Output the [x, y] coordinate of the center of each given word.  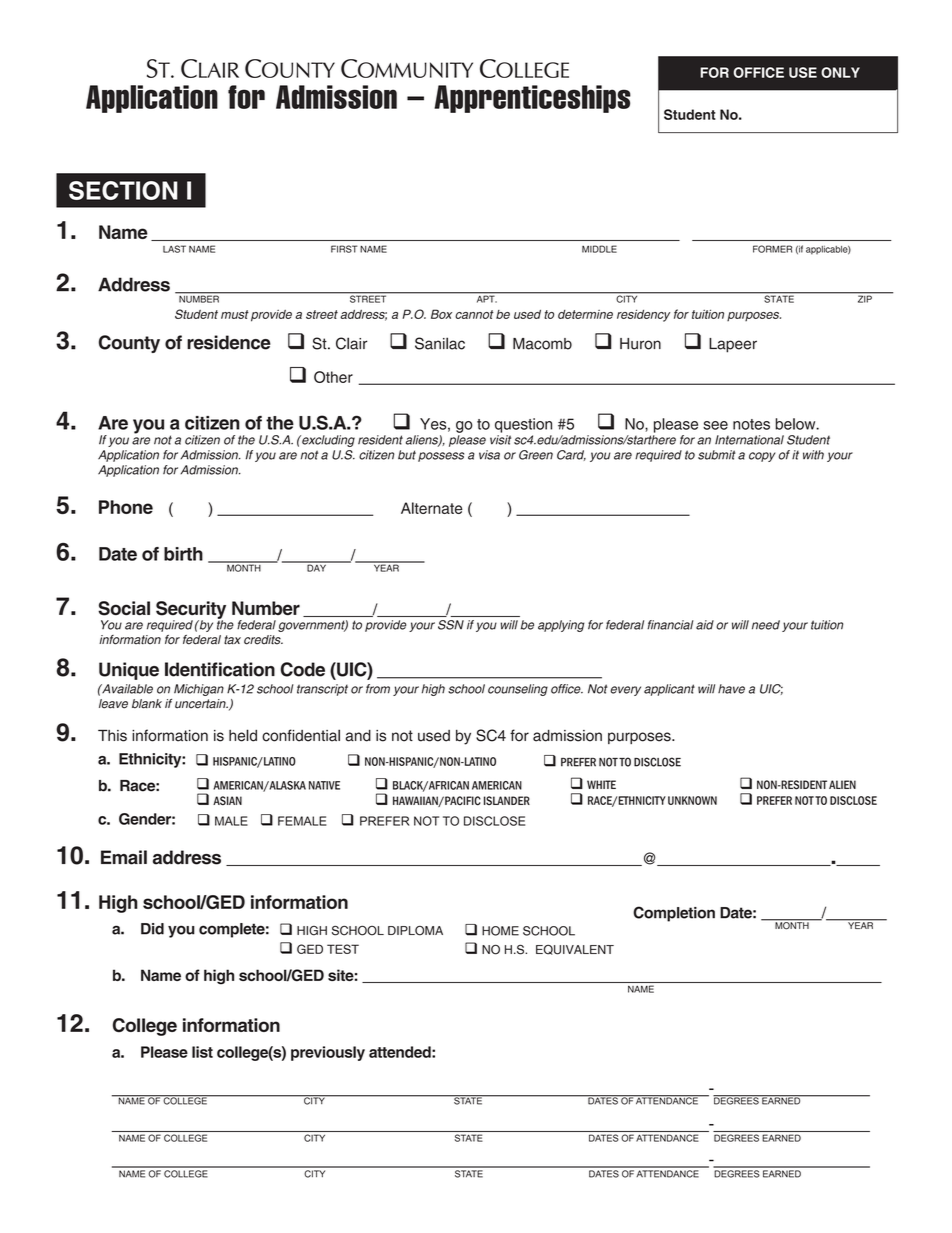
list [202, 1052]
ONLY [840, 72]
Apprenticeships [532, 99]
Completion [674, 914]
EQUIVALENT [575, 950]
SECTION [123, 190]
